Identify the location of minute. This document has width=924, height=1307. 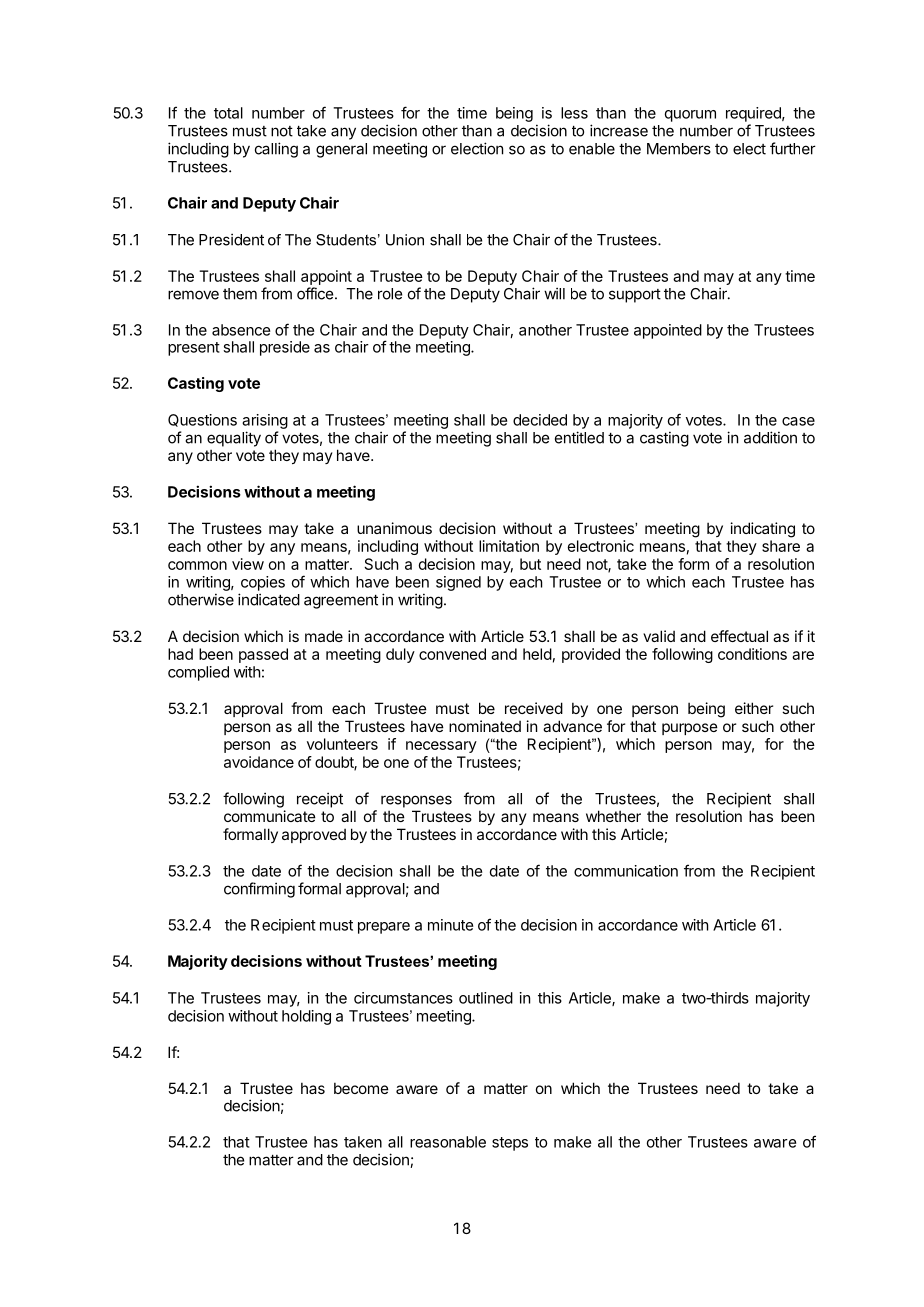
(450, 925).
